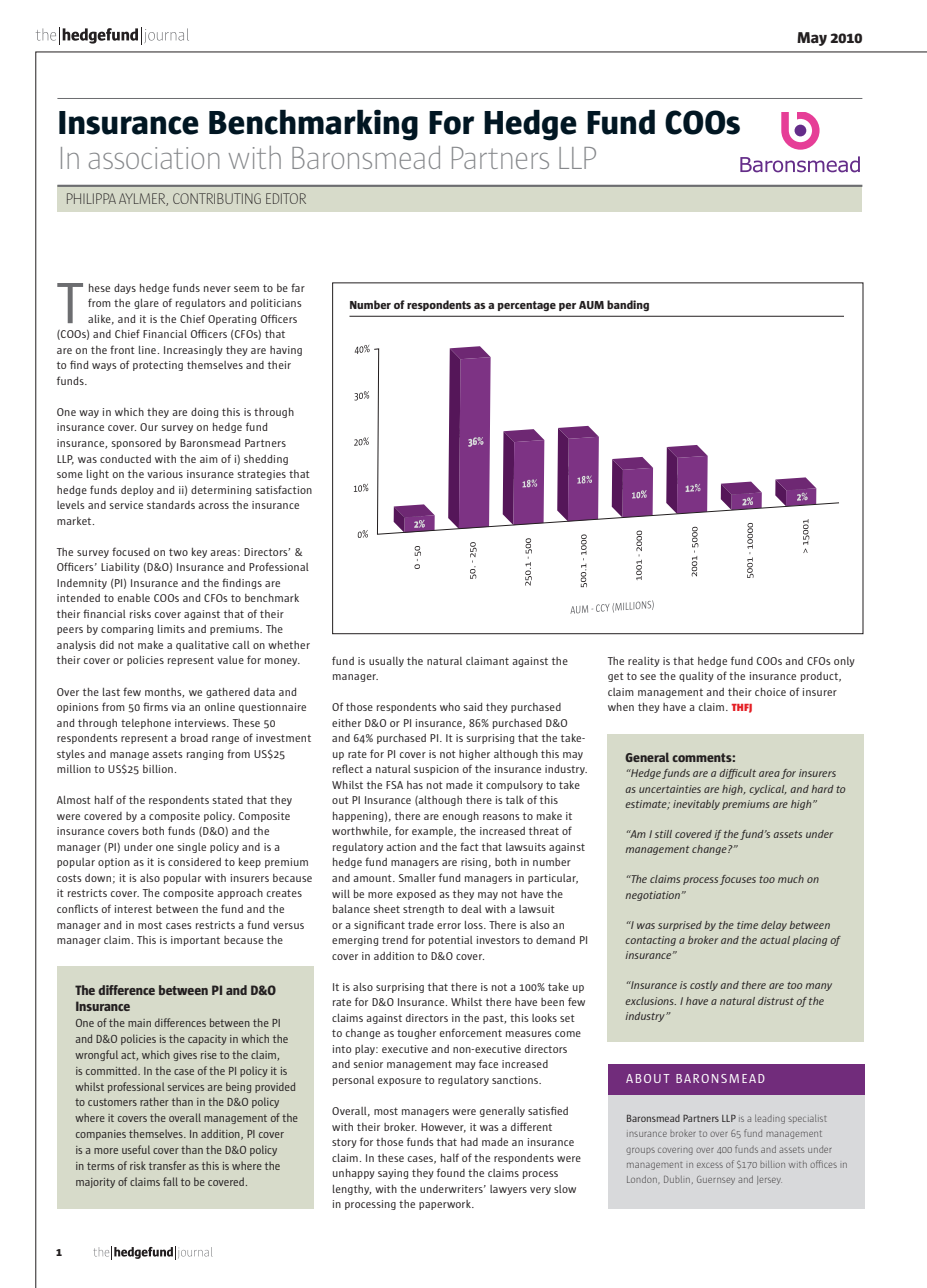 This image has height=1288, width=927. Describe the element at coordinates (738, 880) in the image. I see `focuses` at that location.
